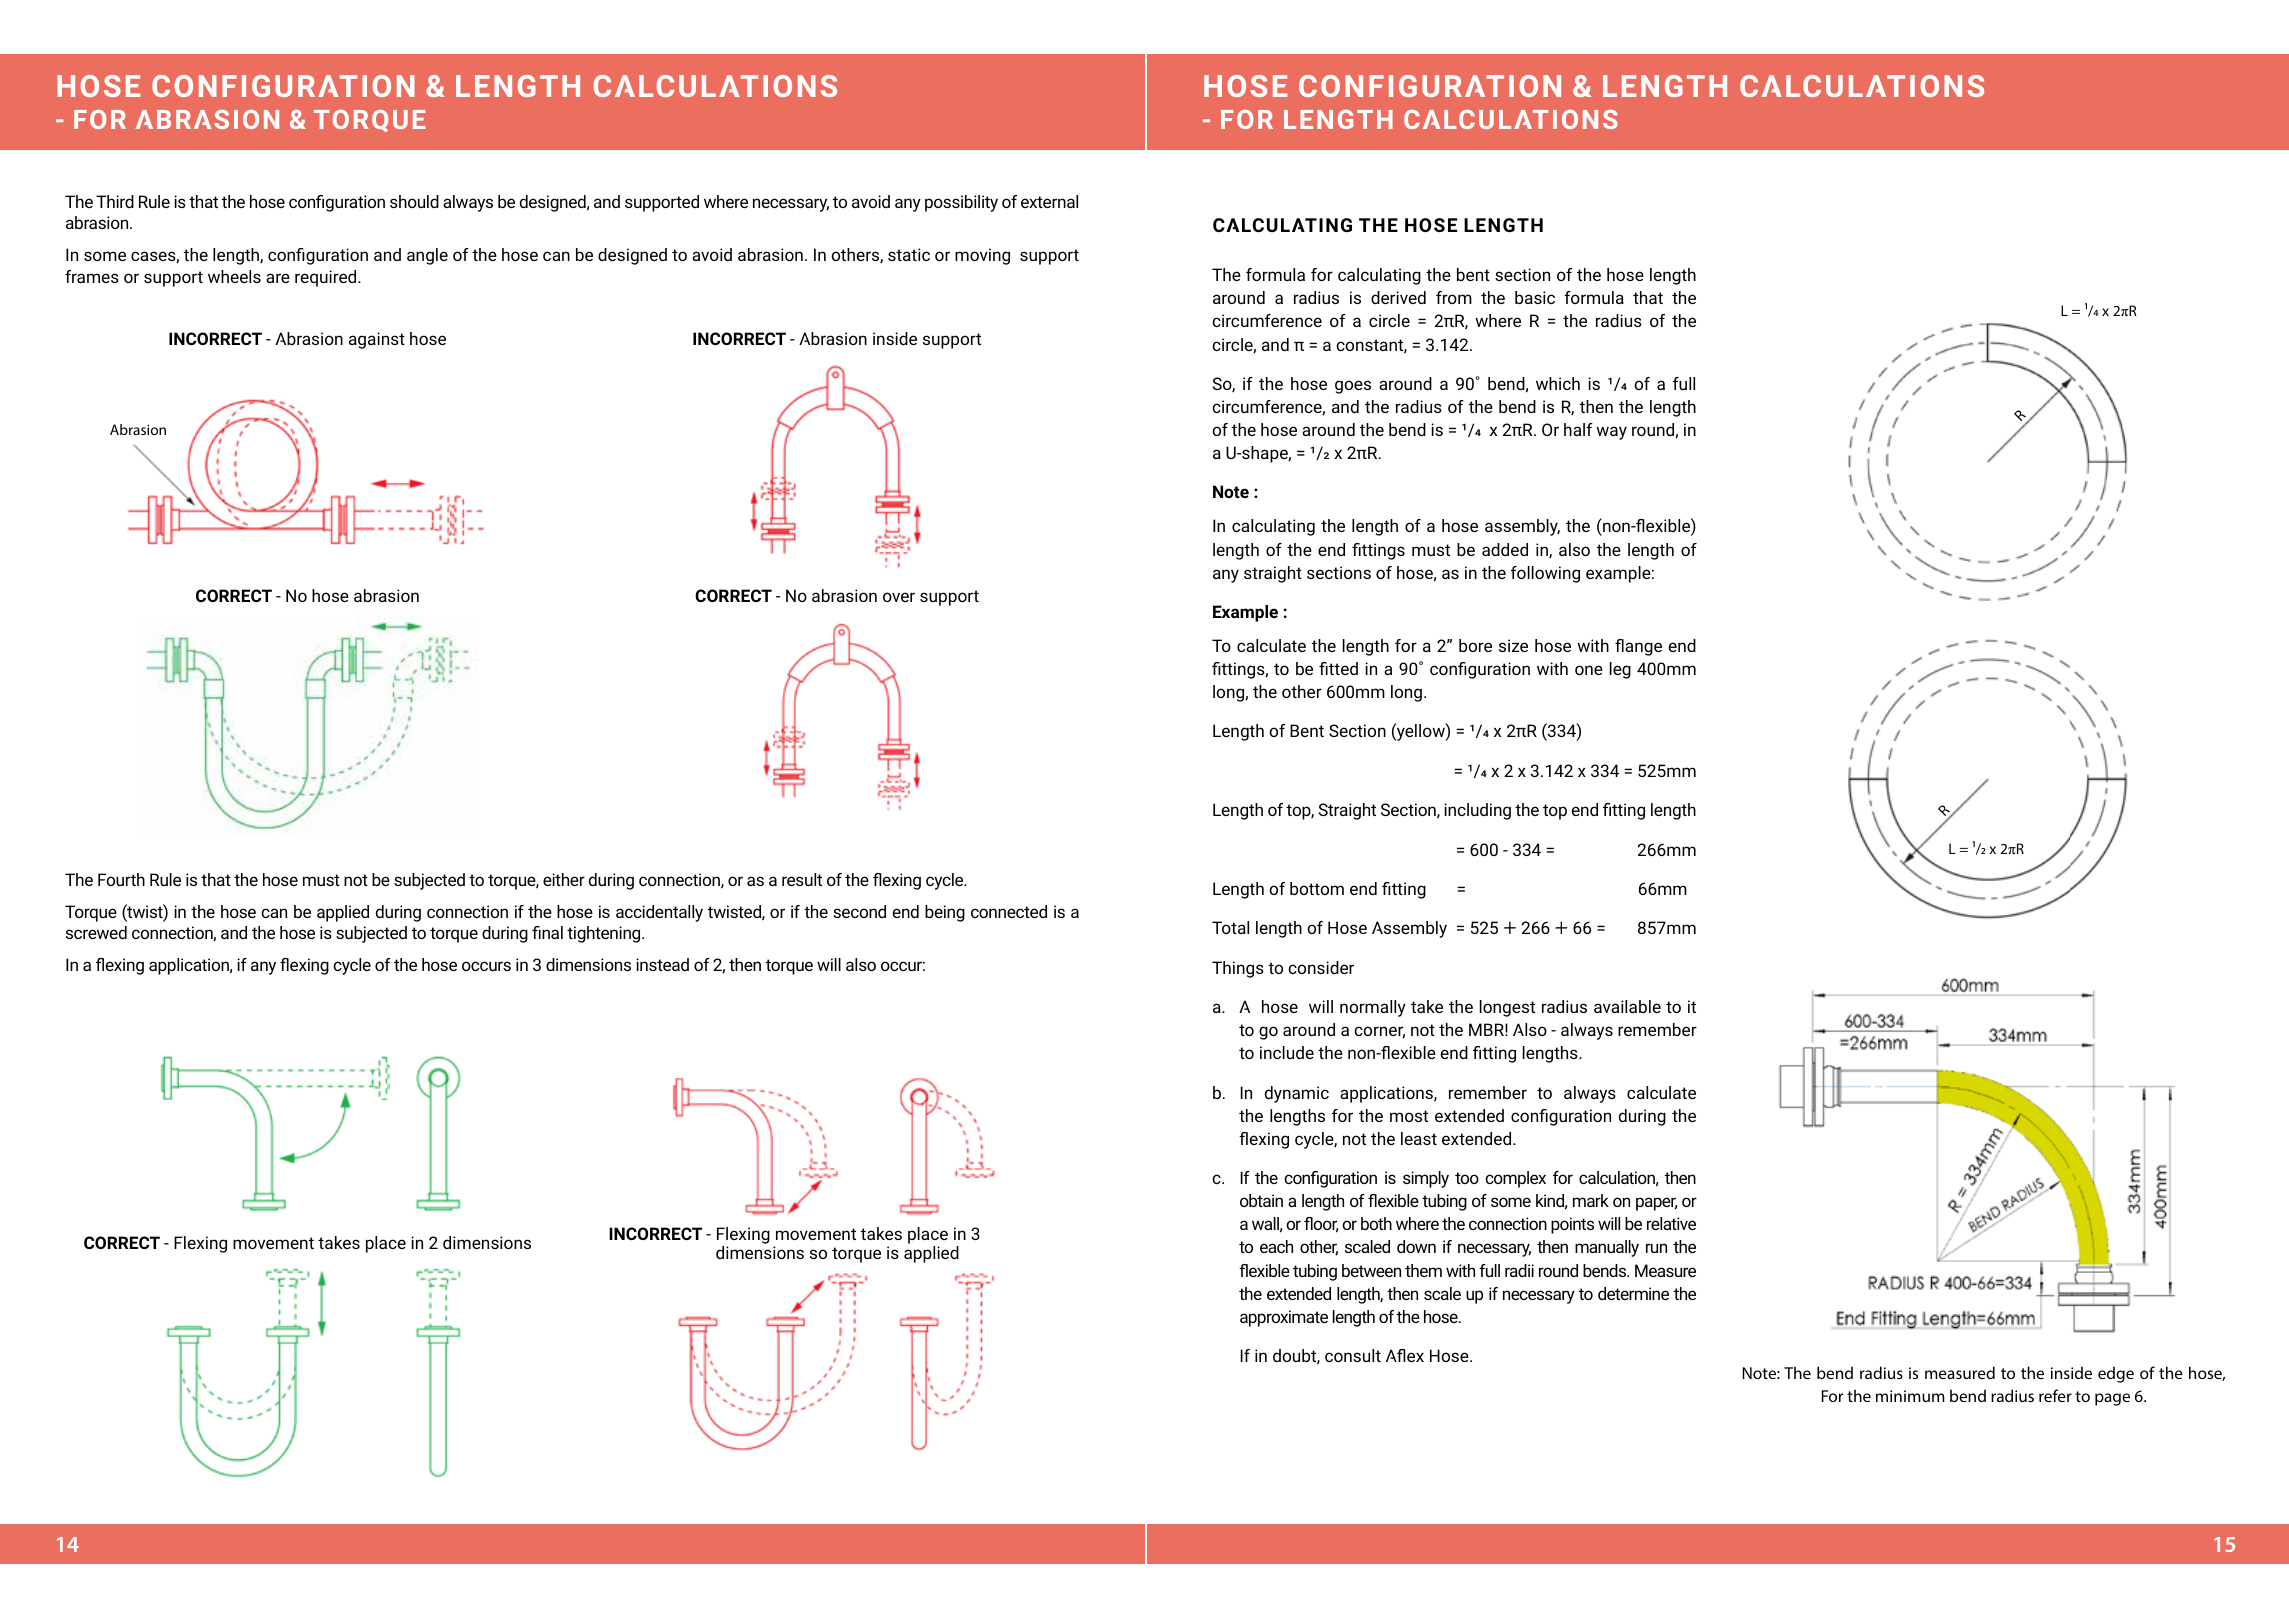 The height and width of the image is (1618, 2289). I want to click on final, so click(547, 932).
